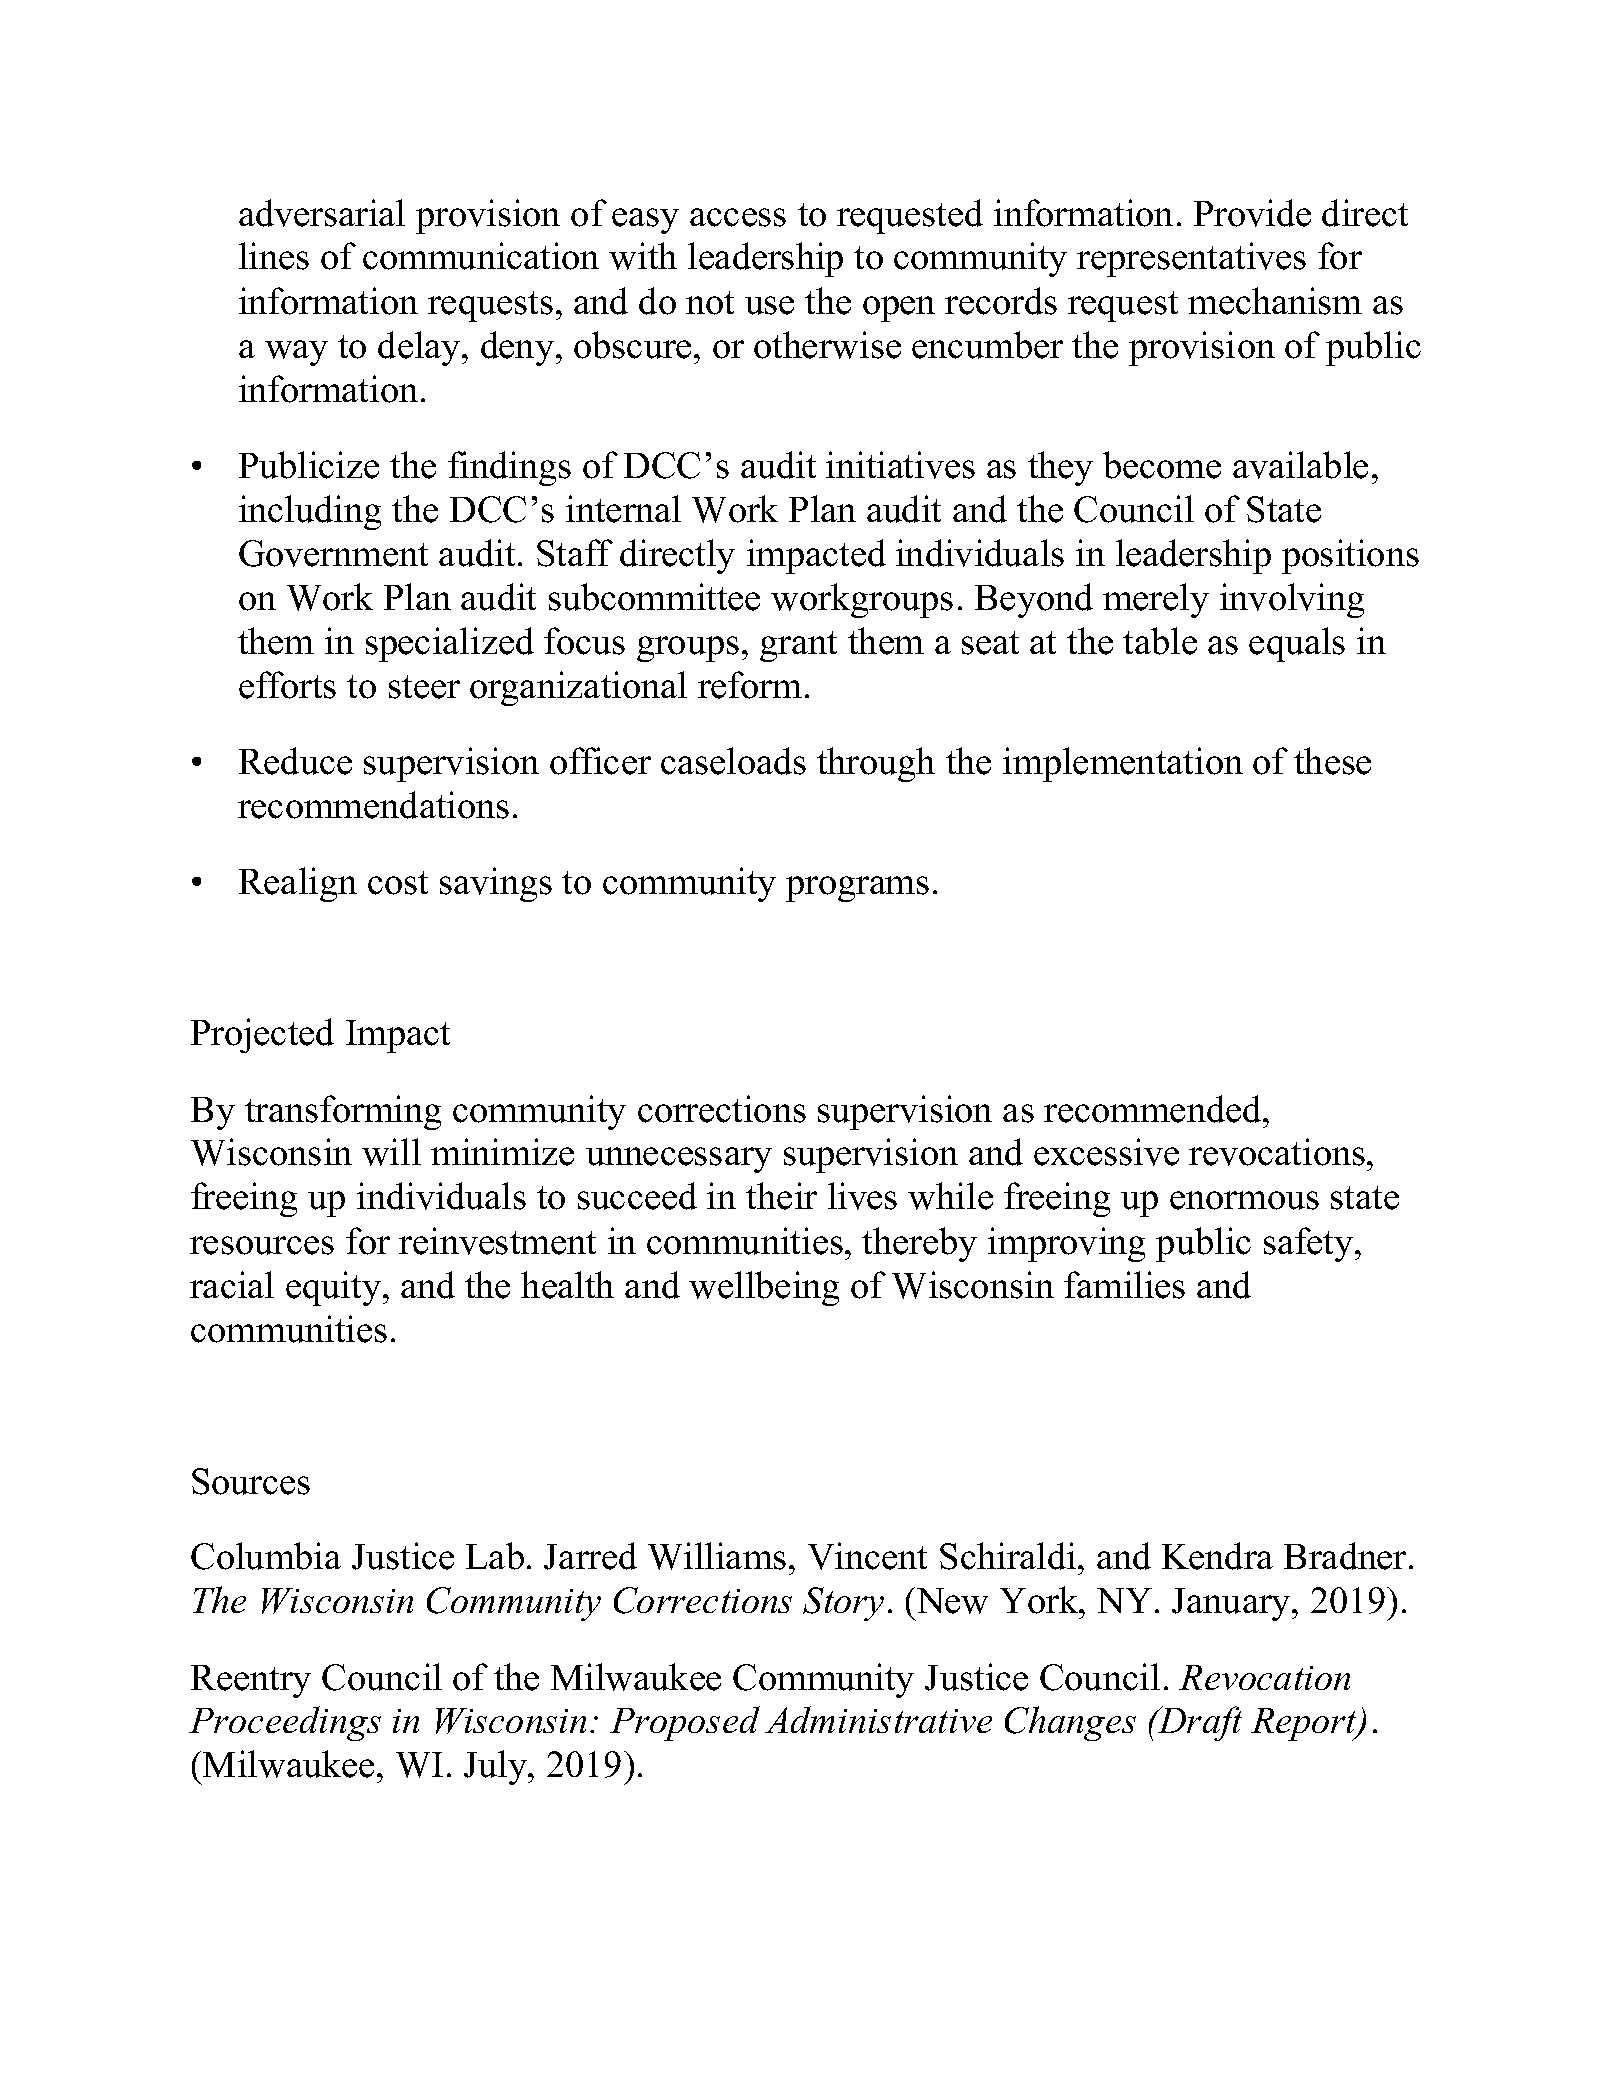 The width and height of the document is (1618, 2094). What do you see at coordinates (1123, 764) in the document?
I see `implementation` at bounding box center [1123, 764].
